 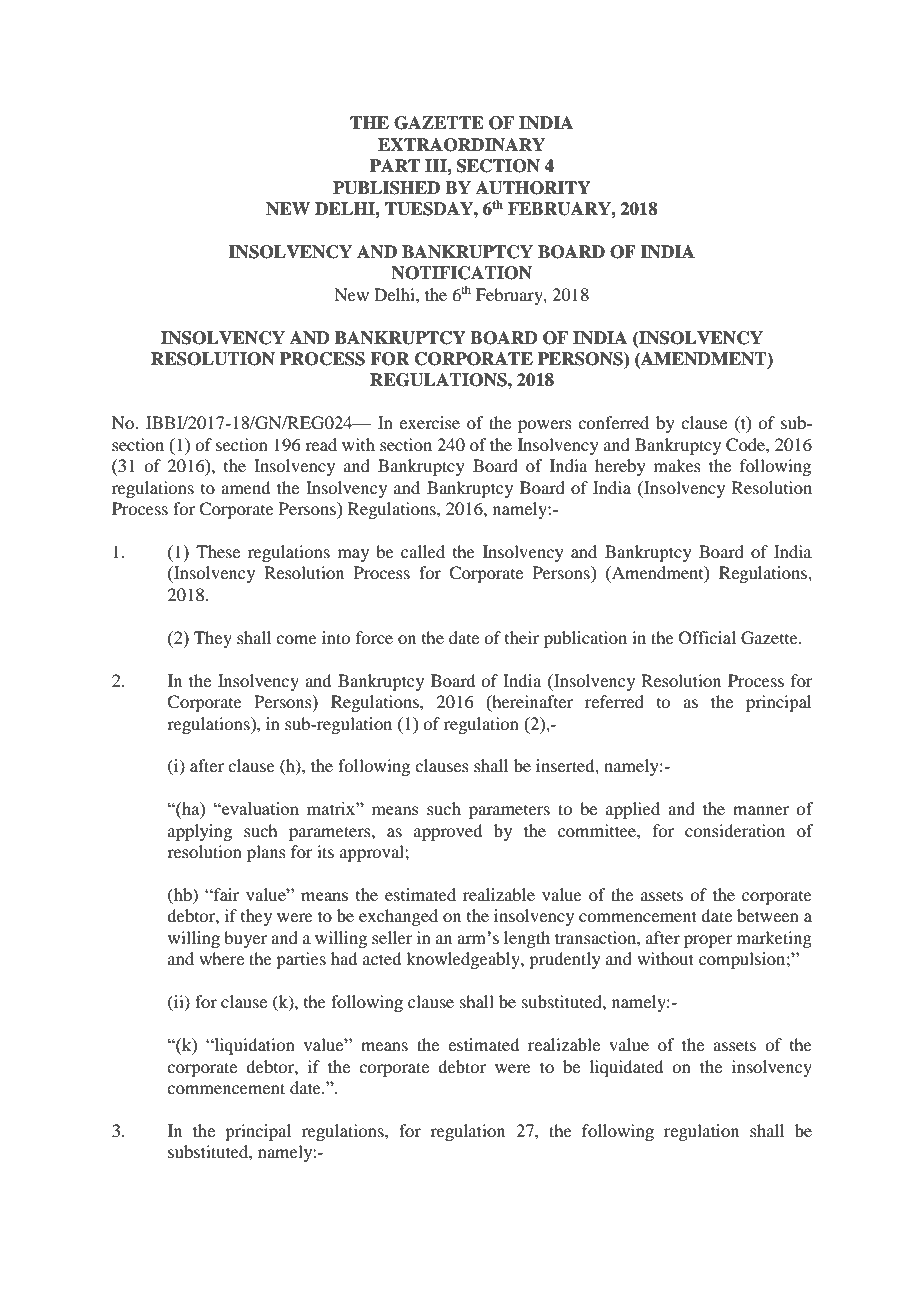 I want to click on EXTRAORDINARY, so click(x=461, y=145).
